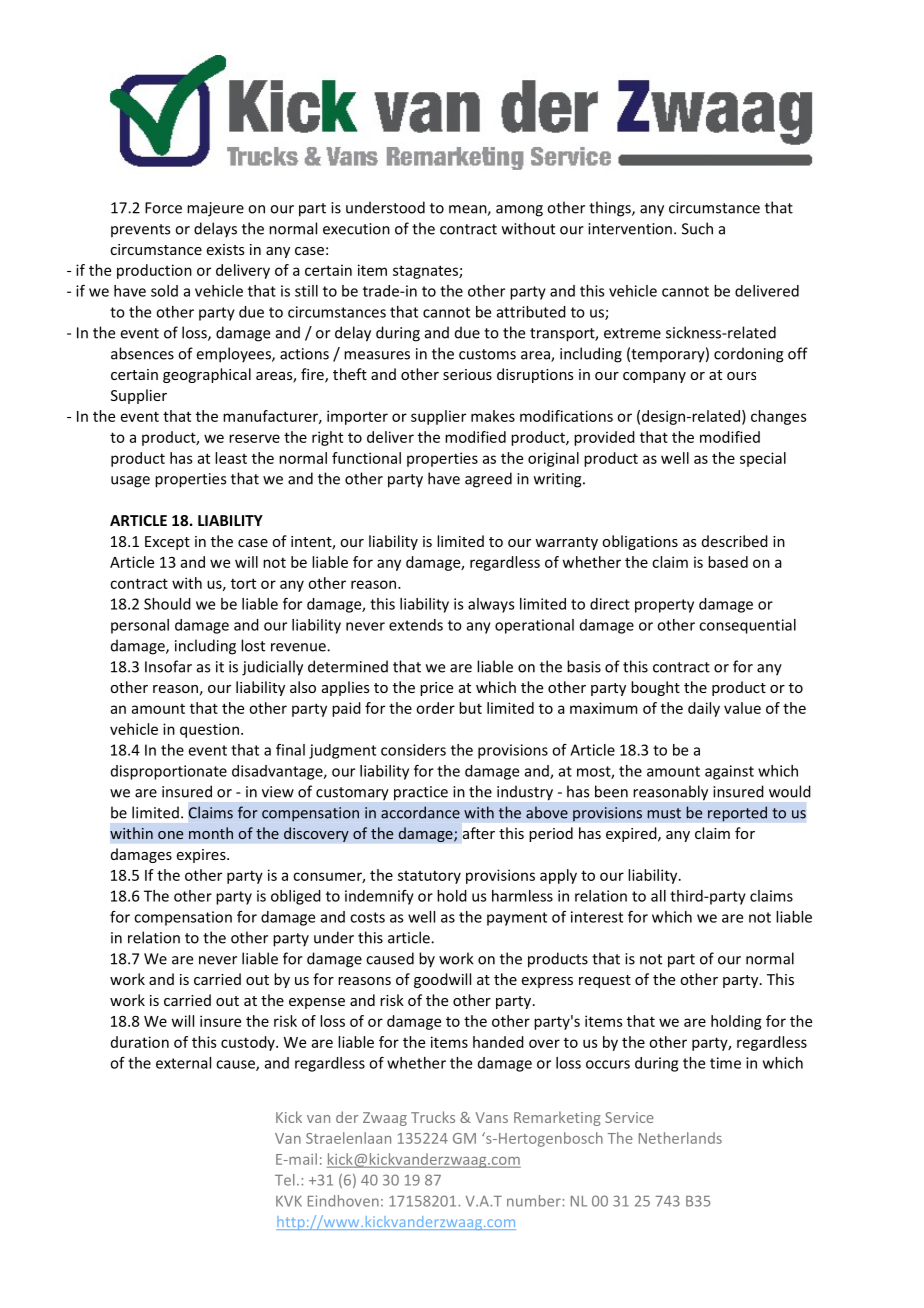  What do you see at coordinates (697, 228) in the document?
I see `Such` at bounding box center [697, 228].
